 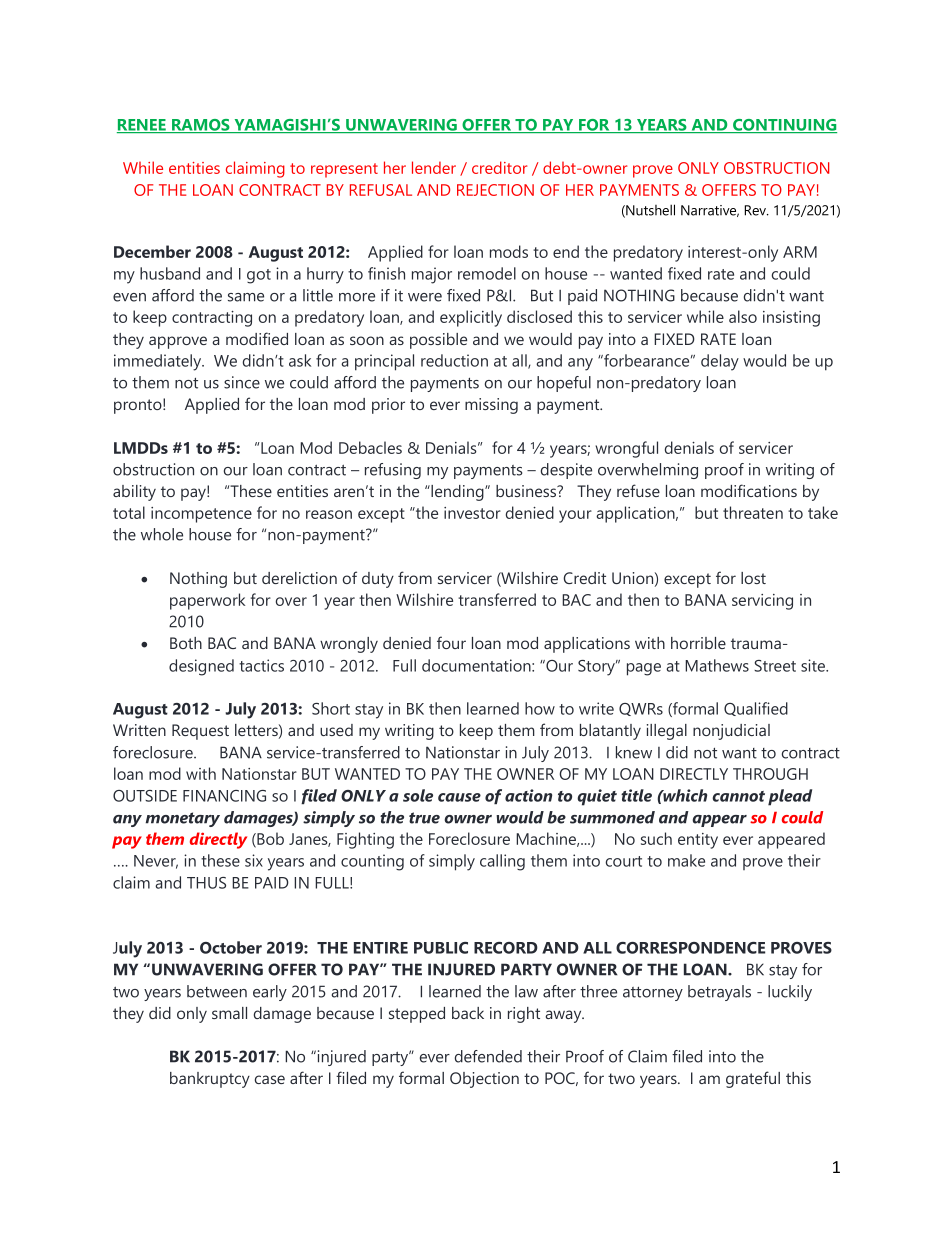 I want to click on RAMOS, so click(x=201, y=126).
